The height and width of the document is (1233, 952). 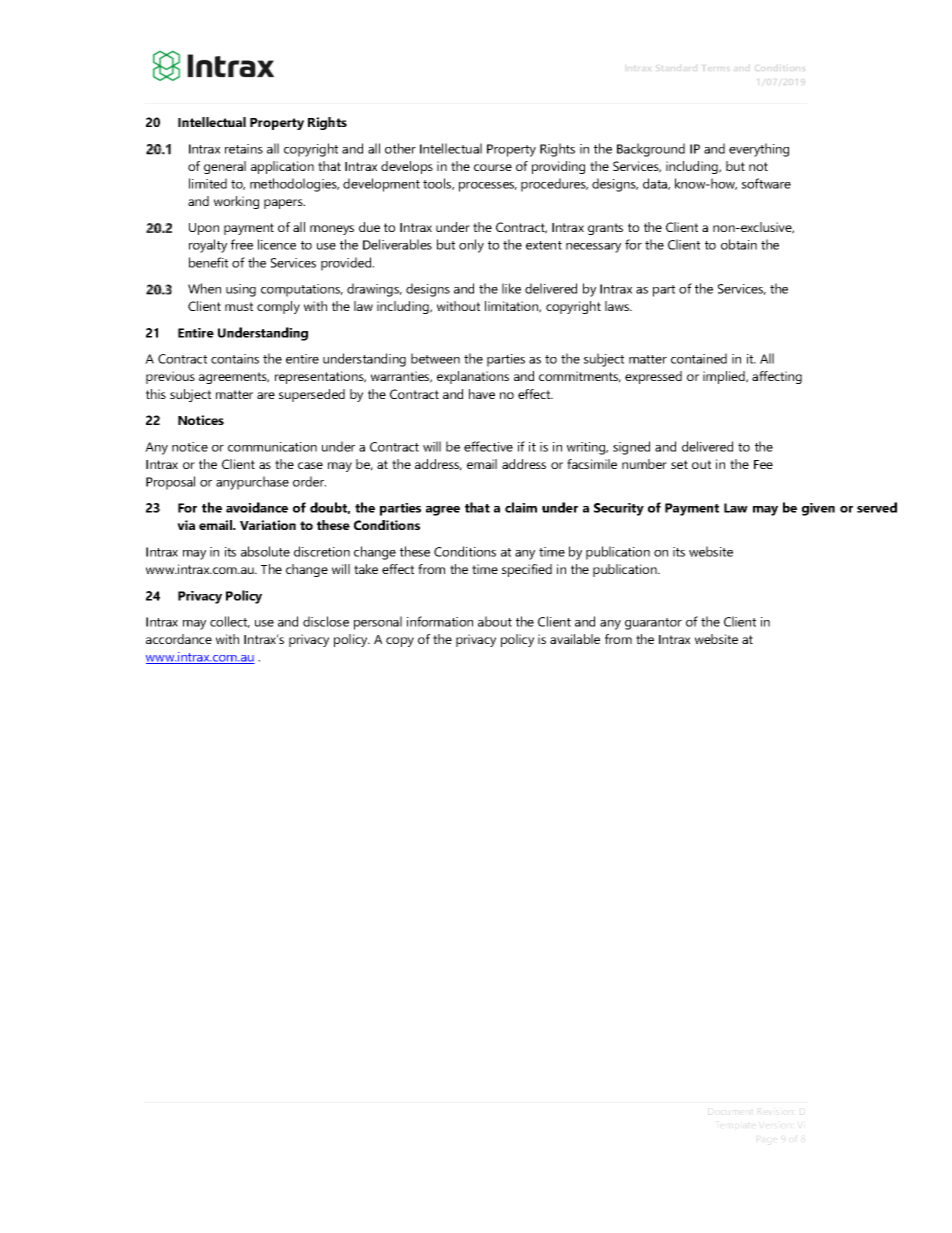 I want to click on superseded, so click(x=312, y=395).
